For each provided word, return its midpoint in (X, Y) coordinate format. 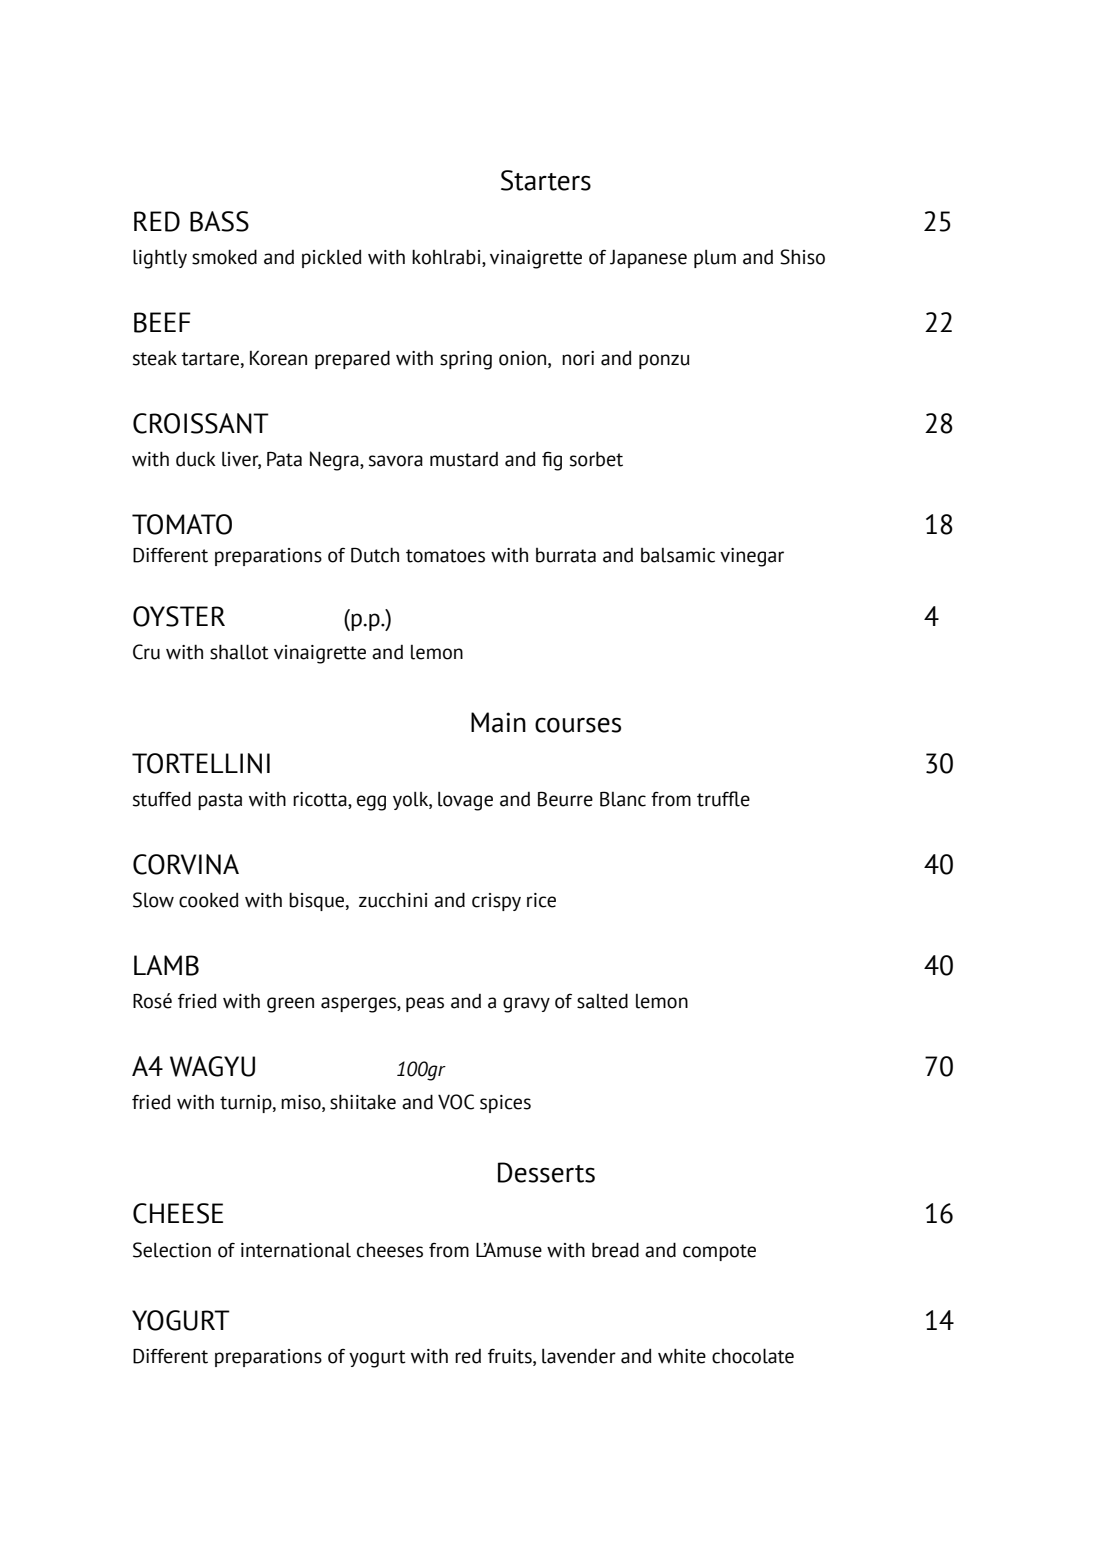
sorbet (596, 459)
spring (466, 360)
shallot (239, 652)
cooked (209, 900)
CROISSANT (201, 423)
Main (498, 722)
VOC (456, 1102)
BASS (219, 221)
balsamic (678, 555)
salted (602, 1001)
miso (302, 1103)
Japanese (648, 258)
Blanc (623, 799)
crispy (496, 902)
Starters (546, 180)
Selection (172, 1250)
